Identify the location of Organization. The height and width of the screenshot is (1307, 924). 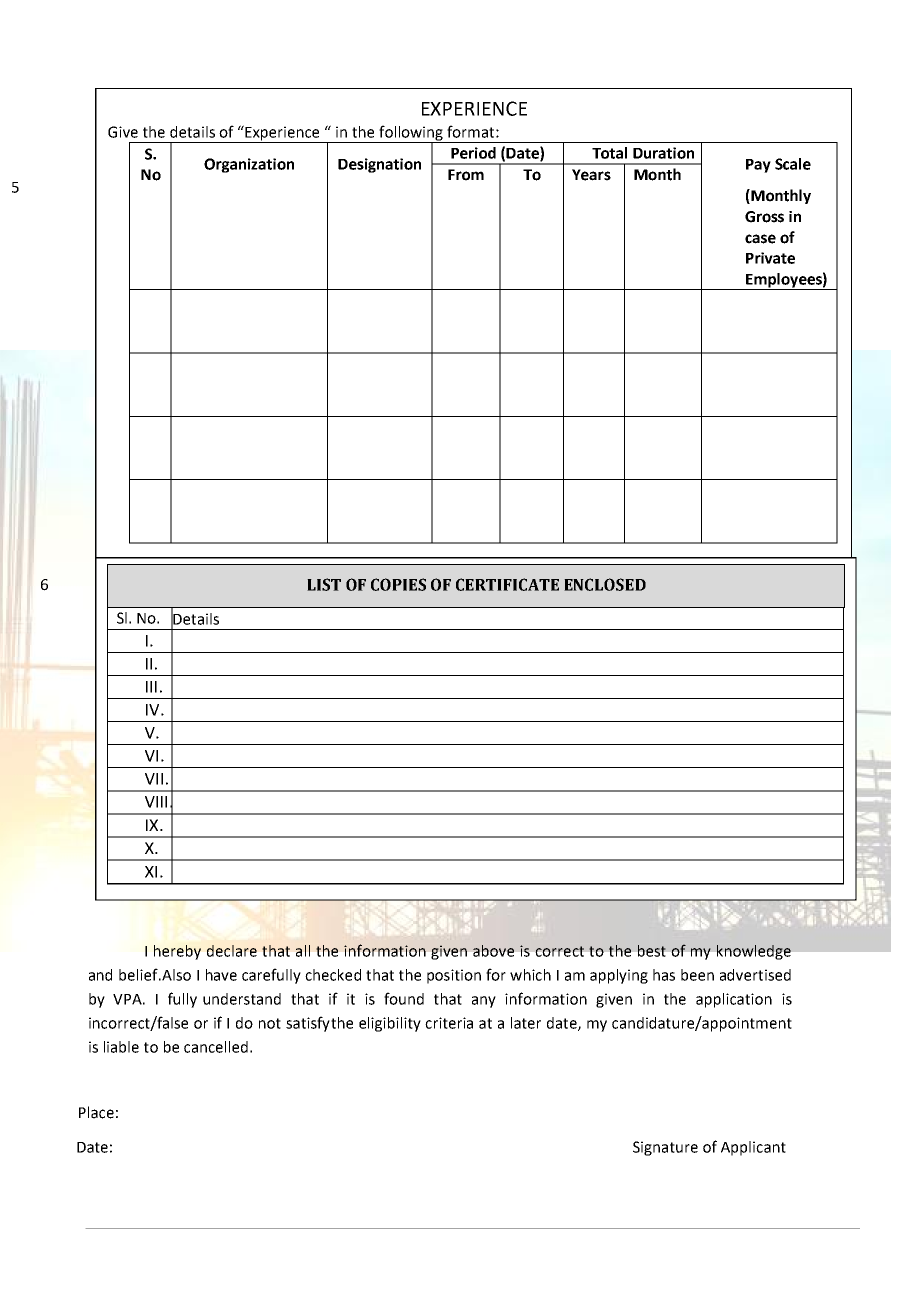
(249, 165).
